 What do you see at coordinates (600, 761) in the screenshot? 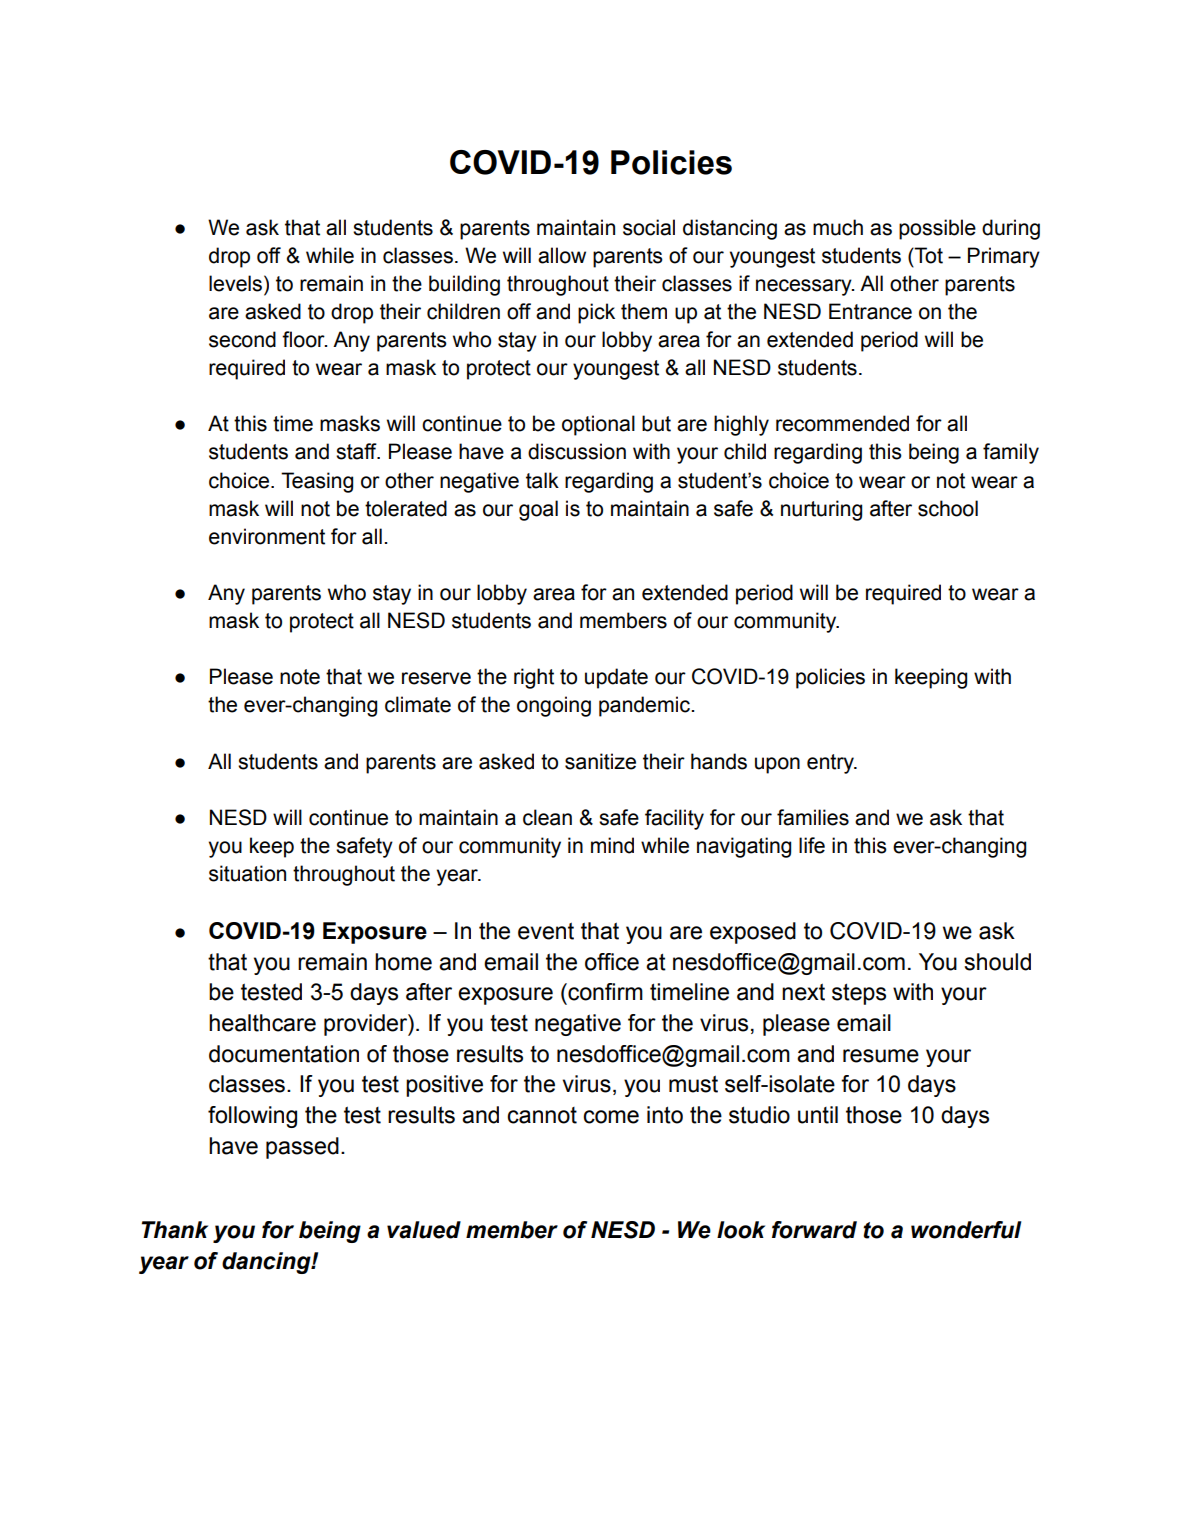
I see `sanitize` at bounding box center [600, 761].
